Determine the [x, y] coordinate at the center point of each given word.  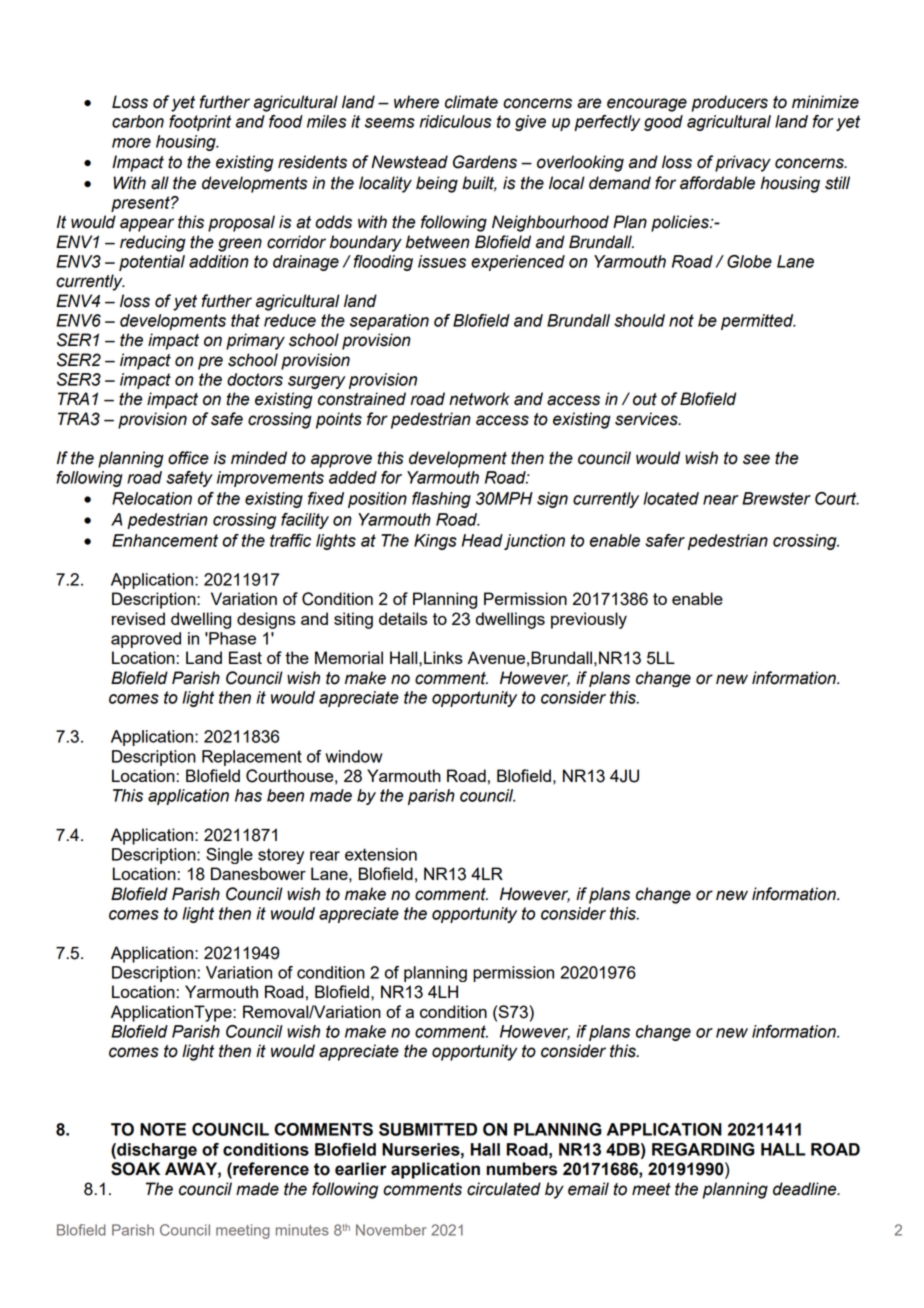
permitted [758, 322]
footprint [200, 123]
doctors [255, 379]
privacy [743, 163]
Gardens [485, 162]
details [403, 618]
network [479, 399]
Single [229, 856]
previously [589, 620]
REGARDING [703, 1149]
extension [381, 854]
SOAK [135, 1169]
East [245, 657]
